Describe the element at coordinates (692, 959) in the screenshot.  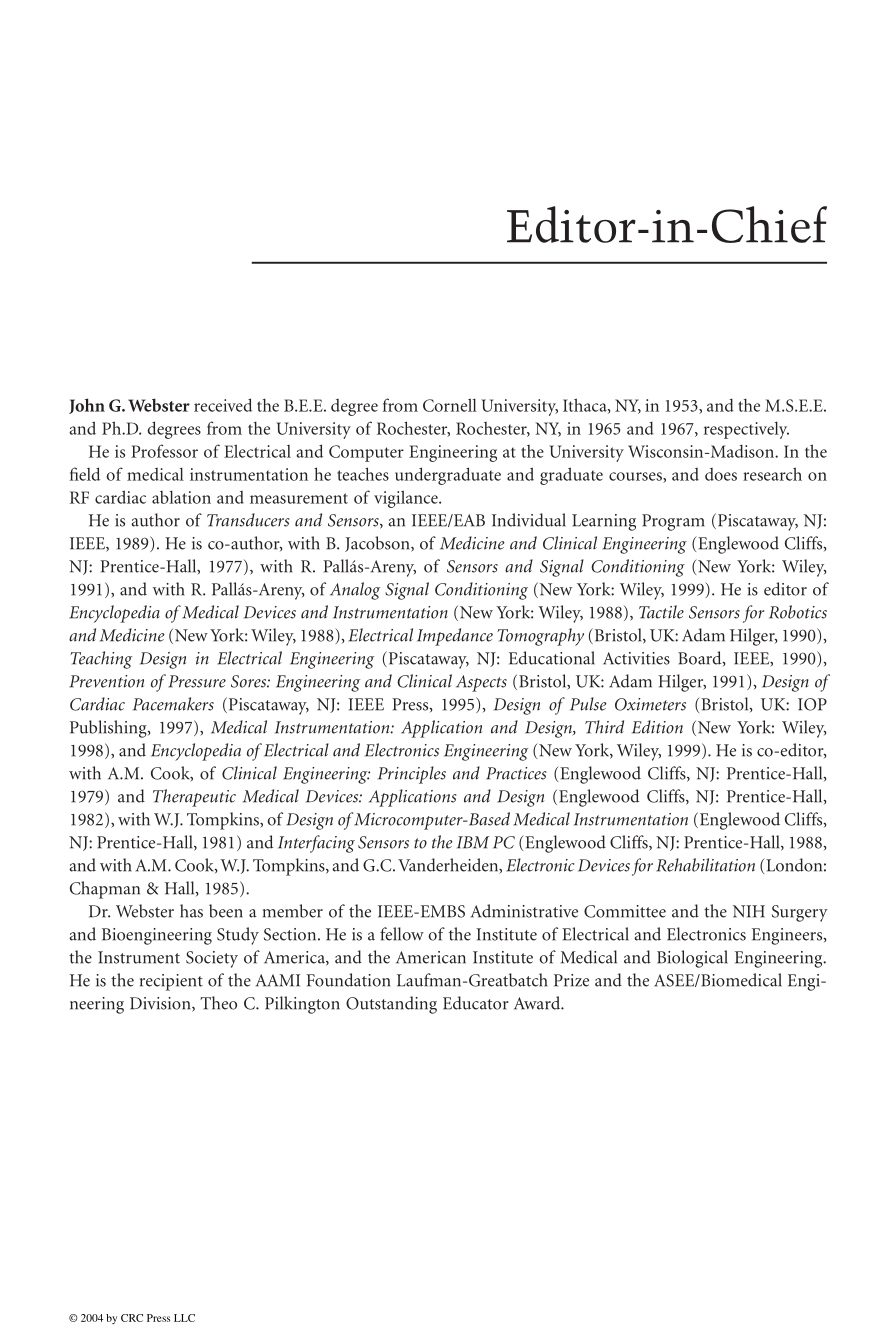
I see `Biological` at that location.
